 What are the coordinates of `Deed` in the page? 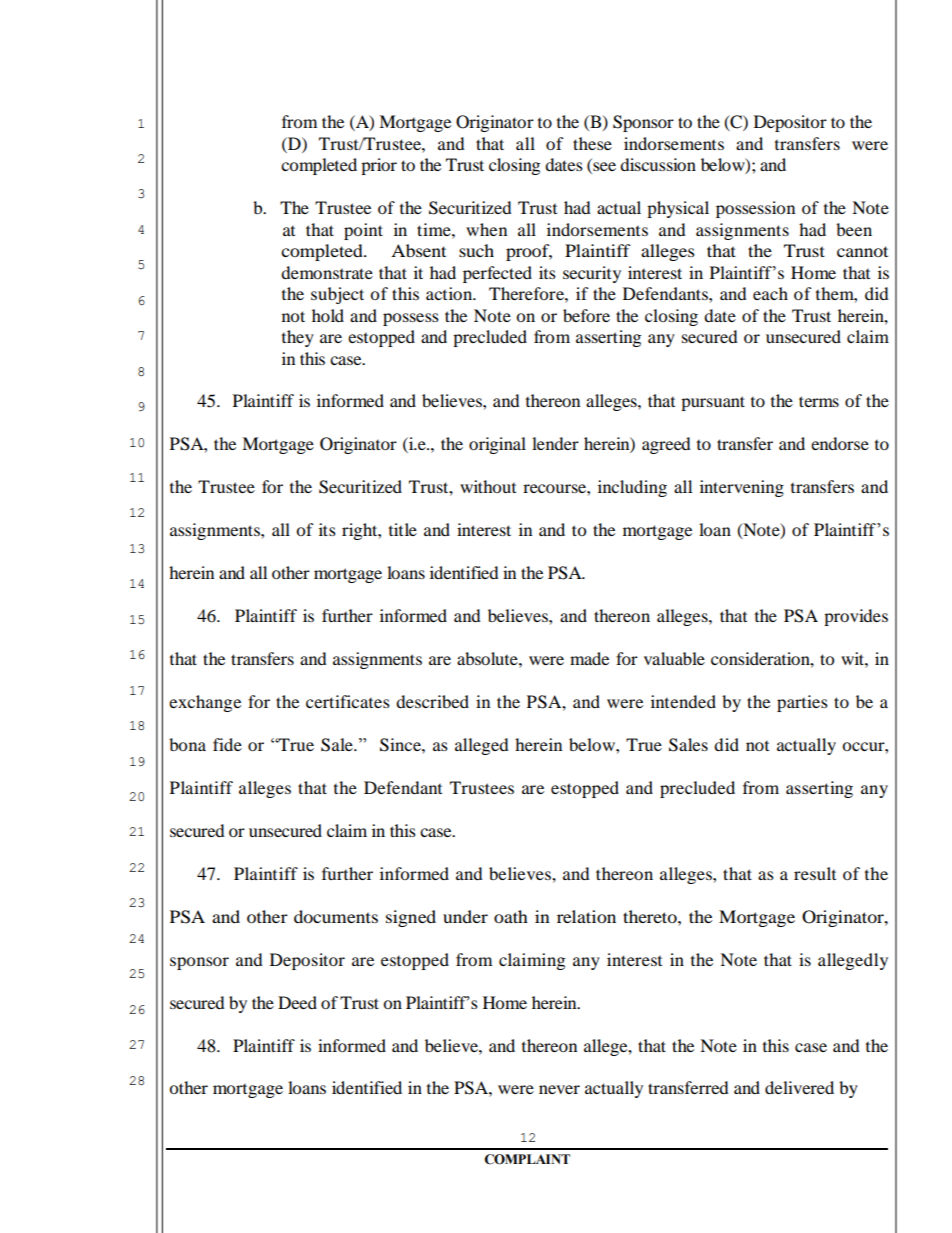 It's located at (297, 1002).
